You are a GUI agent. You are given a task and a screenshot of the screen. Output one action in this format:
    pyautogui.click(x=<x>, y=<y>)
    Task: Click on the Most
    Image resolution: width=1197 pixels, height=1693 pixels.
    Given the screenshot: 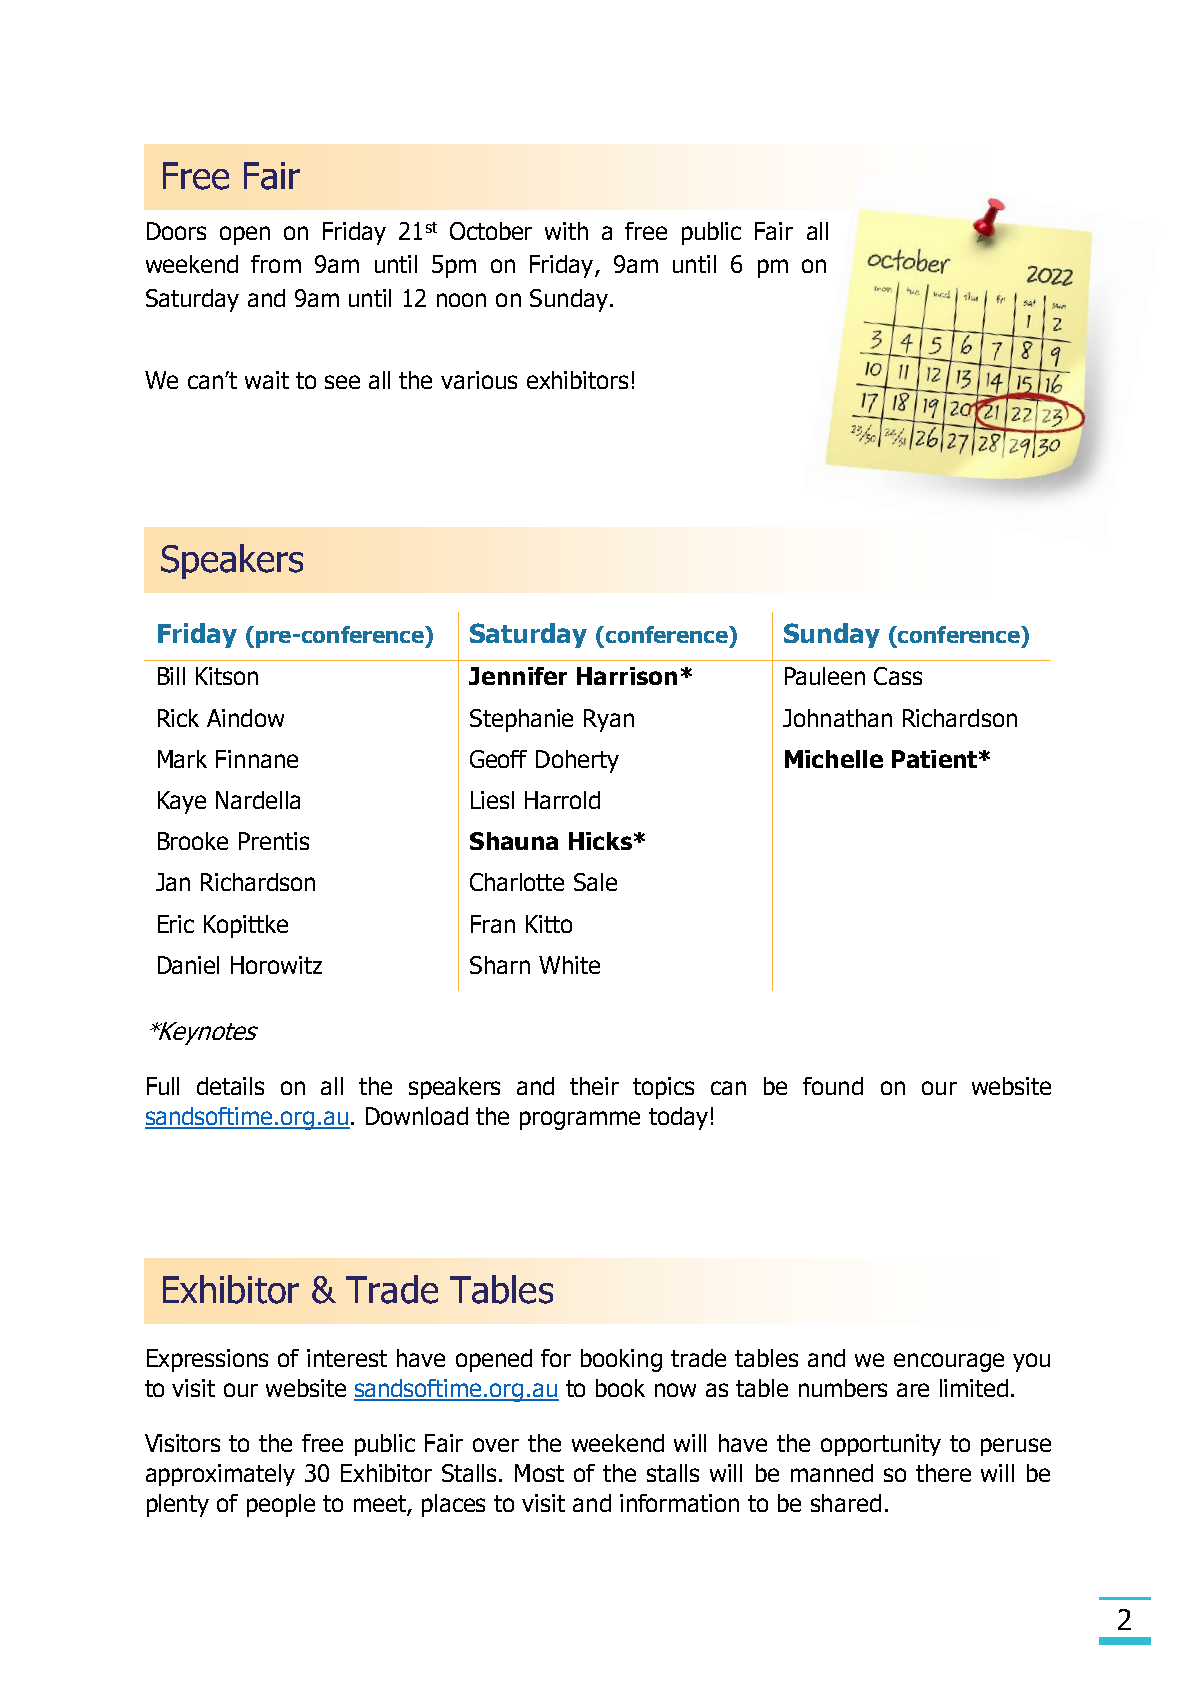 What is the action you would take?
    pyautogui.click(x=539, y=1473)
